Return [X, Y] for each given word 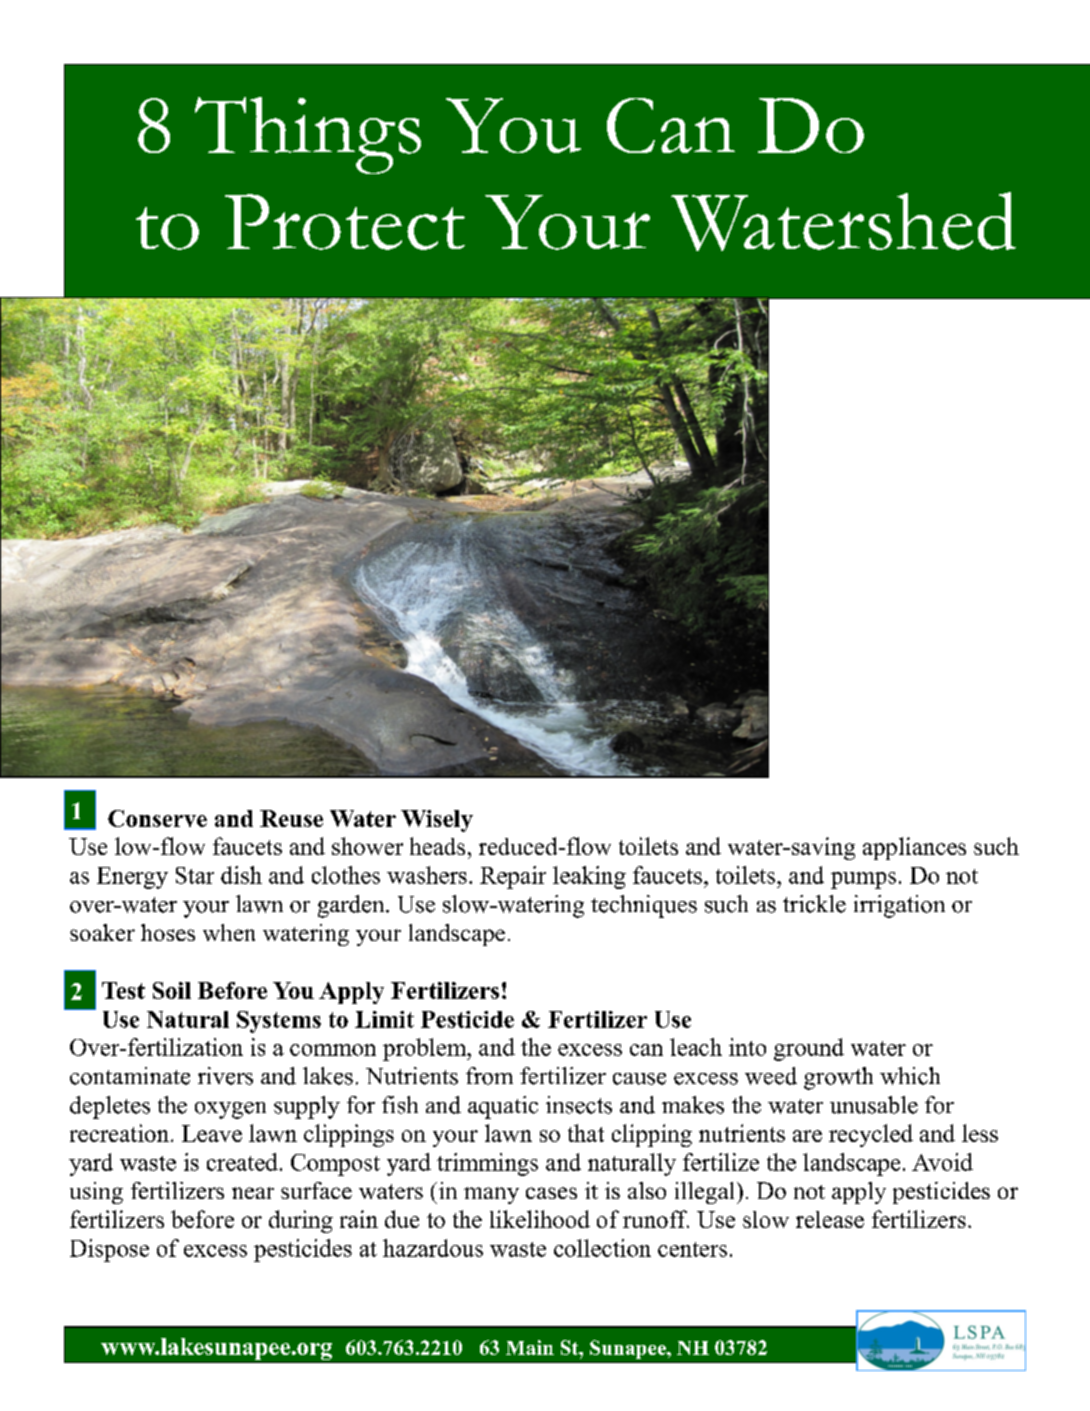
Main [530, 1347]
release [830, 1219]
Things [308, 135]
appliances [914, 848]
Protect [345, 222]
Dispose [109, 1250]
